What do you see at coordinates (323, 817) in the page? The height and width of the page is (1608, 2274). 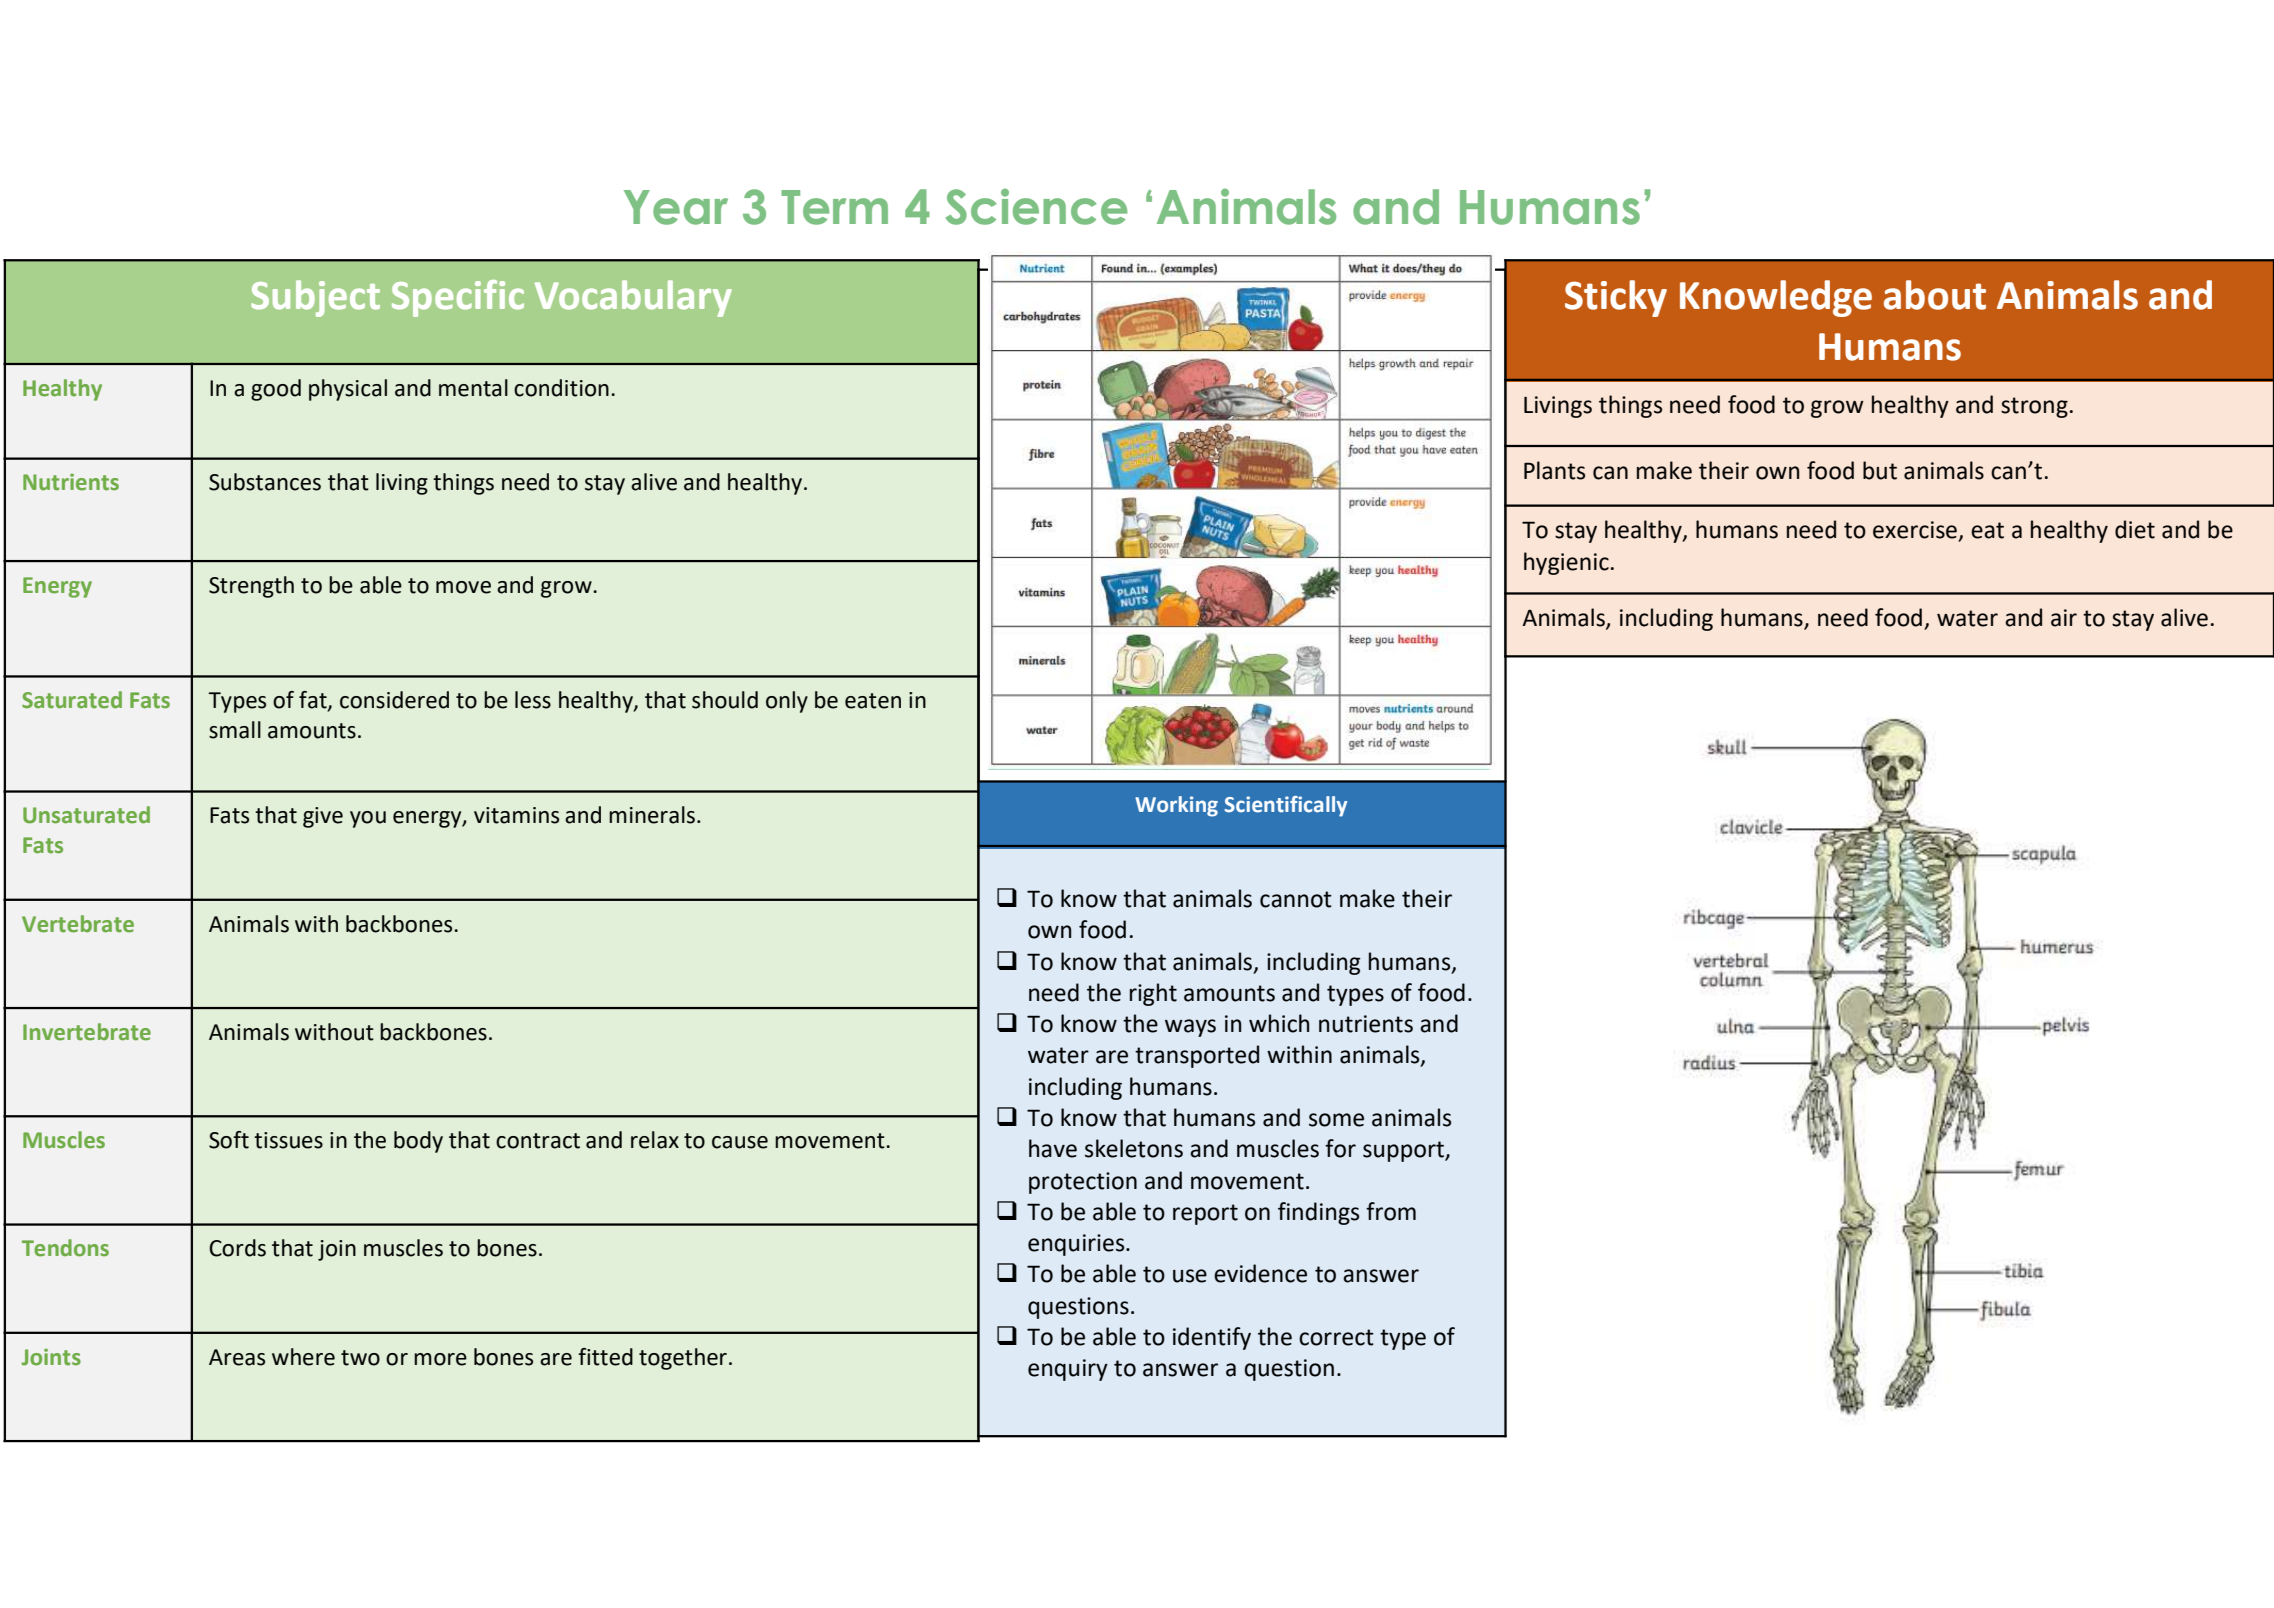 I see `give` at bounding box center [323, 817].
